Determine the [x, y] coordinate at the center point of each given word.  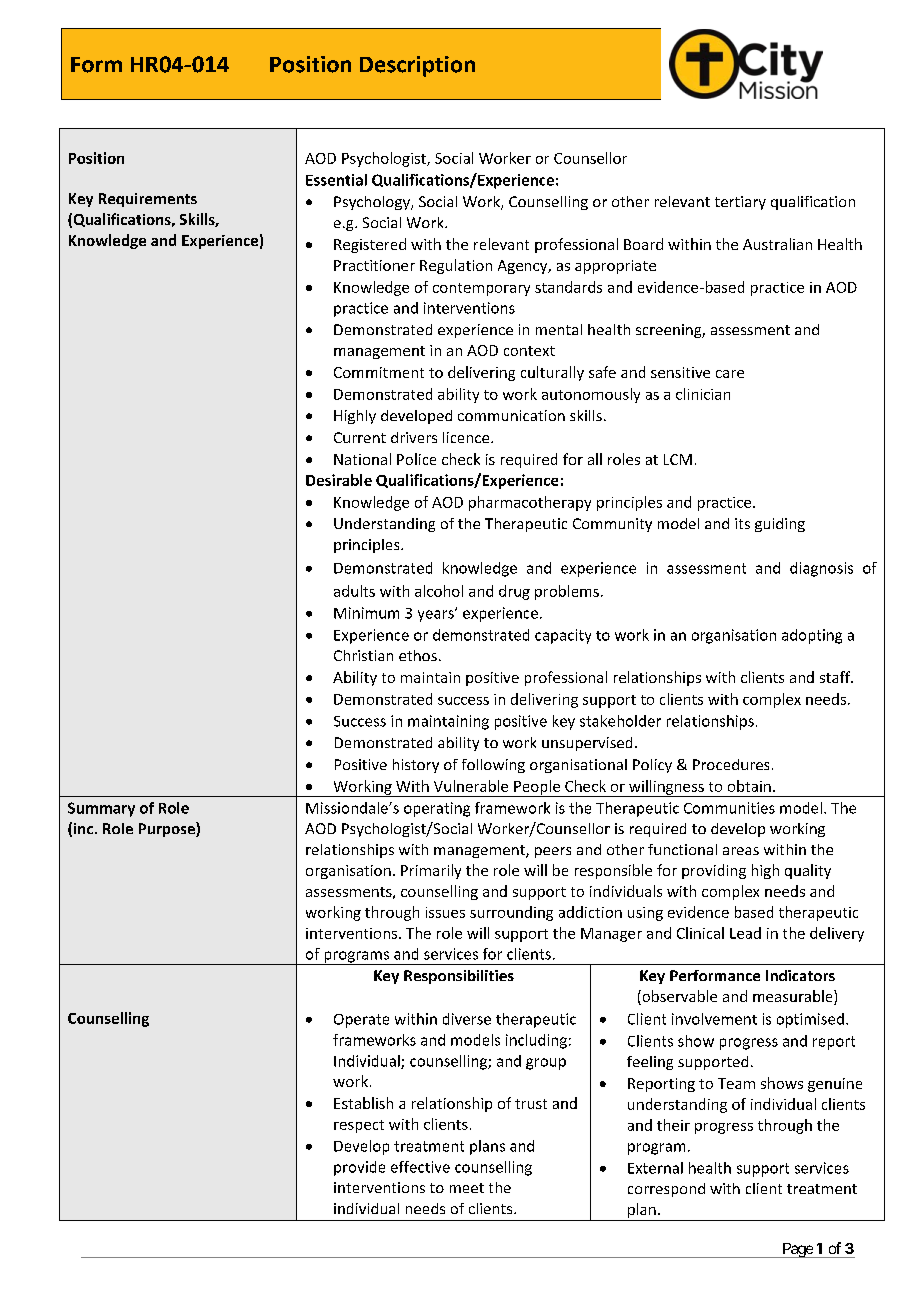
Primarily [431, 871]
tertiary [740, 203]
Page [797, 1250]
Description [417, 66]
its [742, 523]
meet [467, 1188]
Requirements [148, 200]
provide [359, 1168]
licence [467, 437]
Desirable [339, 480]
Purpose [168, 829]
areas [741, 851]
